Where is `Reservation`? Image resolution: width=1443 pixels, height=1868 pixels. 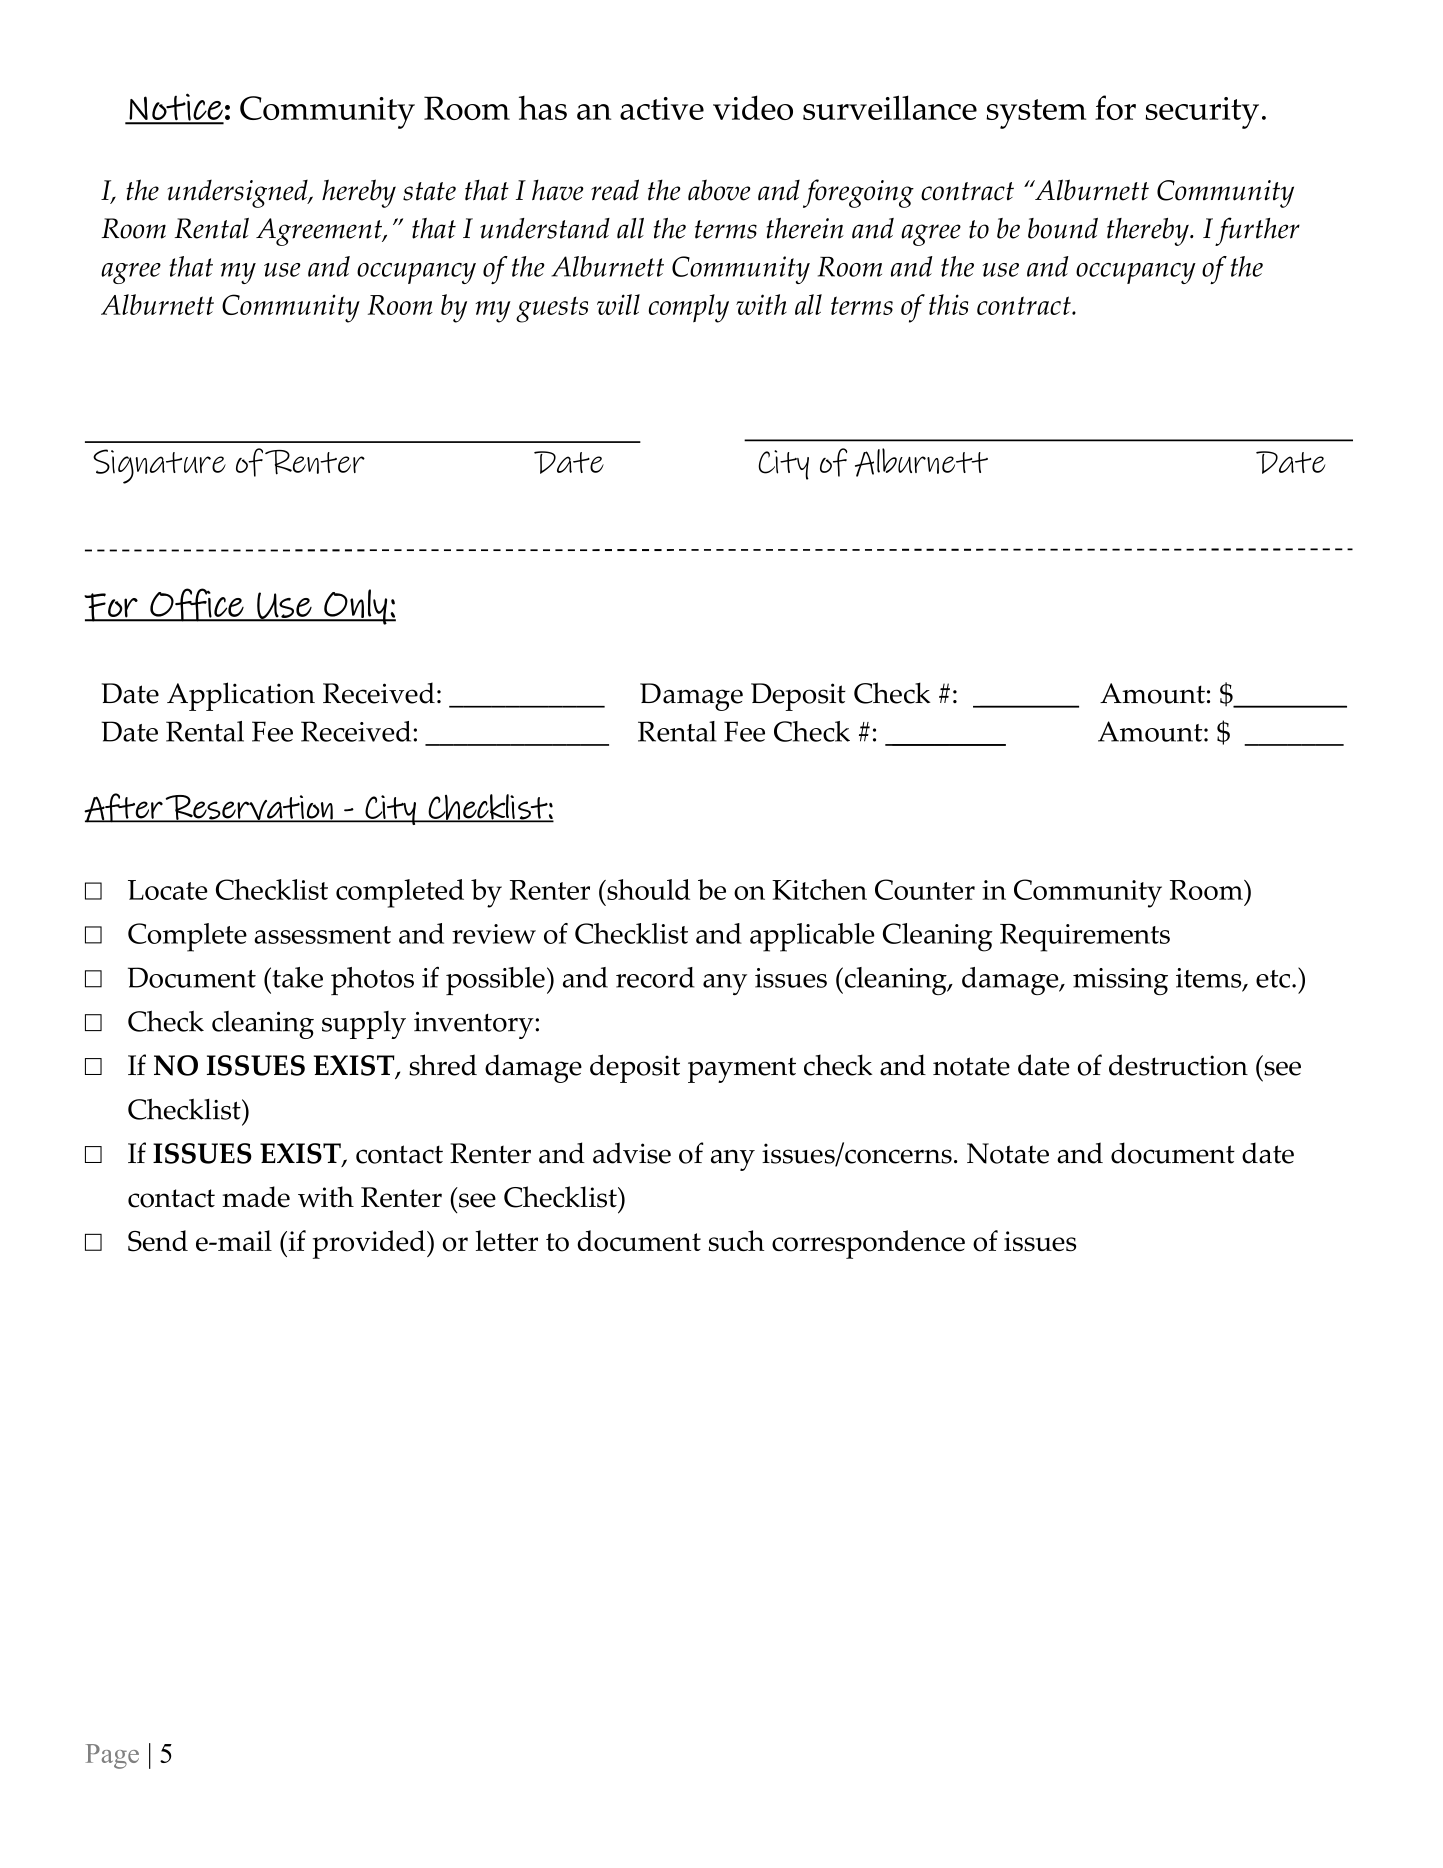
Reservation is located at coordinates (249, 808).
